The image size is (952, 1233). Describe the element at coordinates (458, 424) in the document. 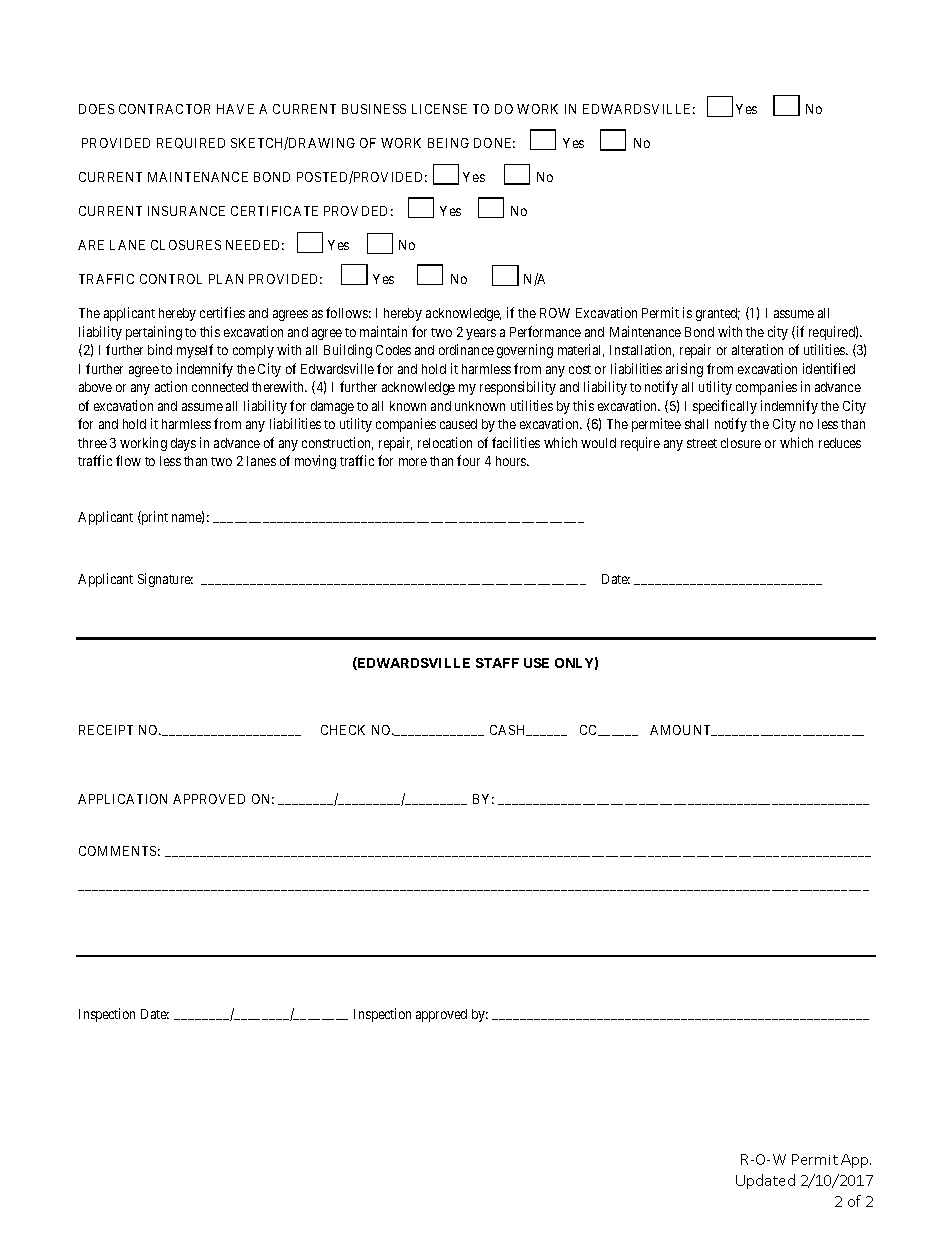

I see `caused` at that location.
